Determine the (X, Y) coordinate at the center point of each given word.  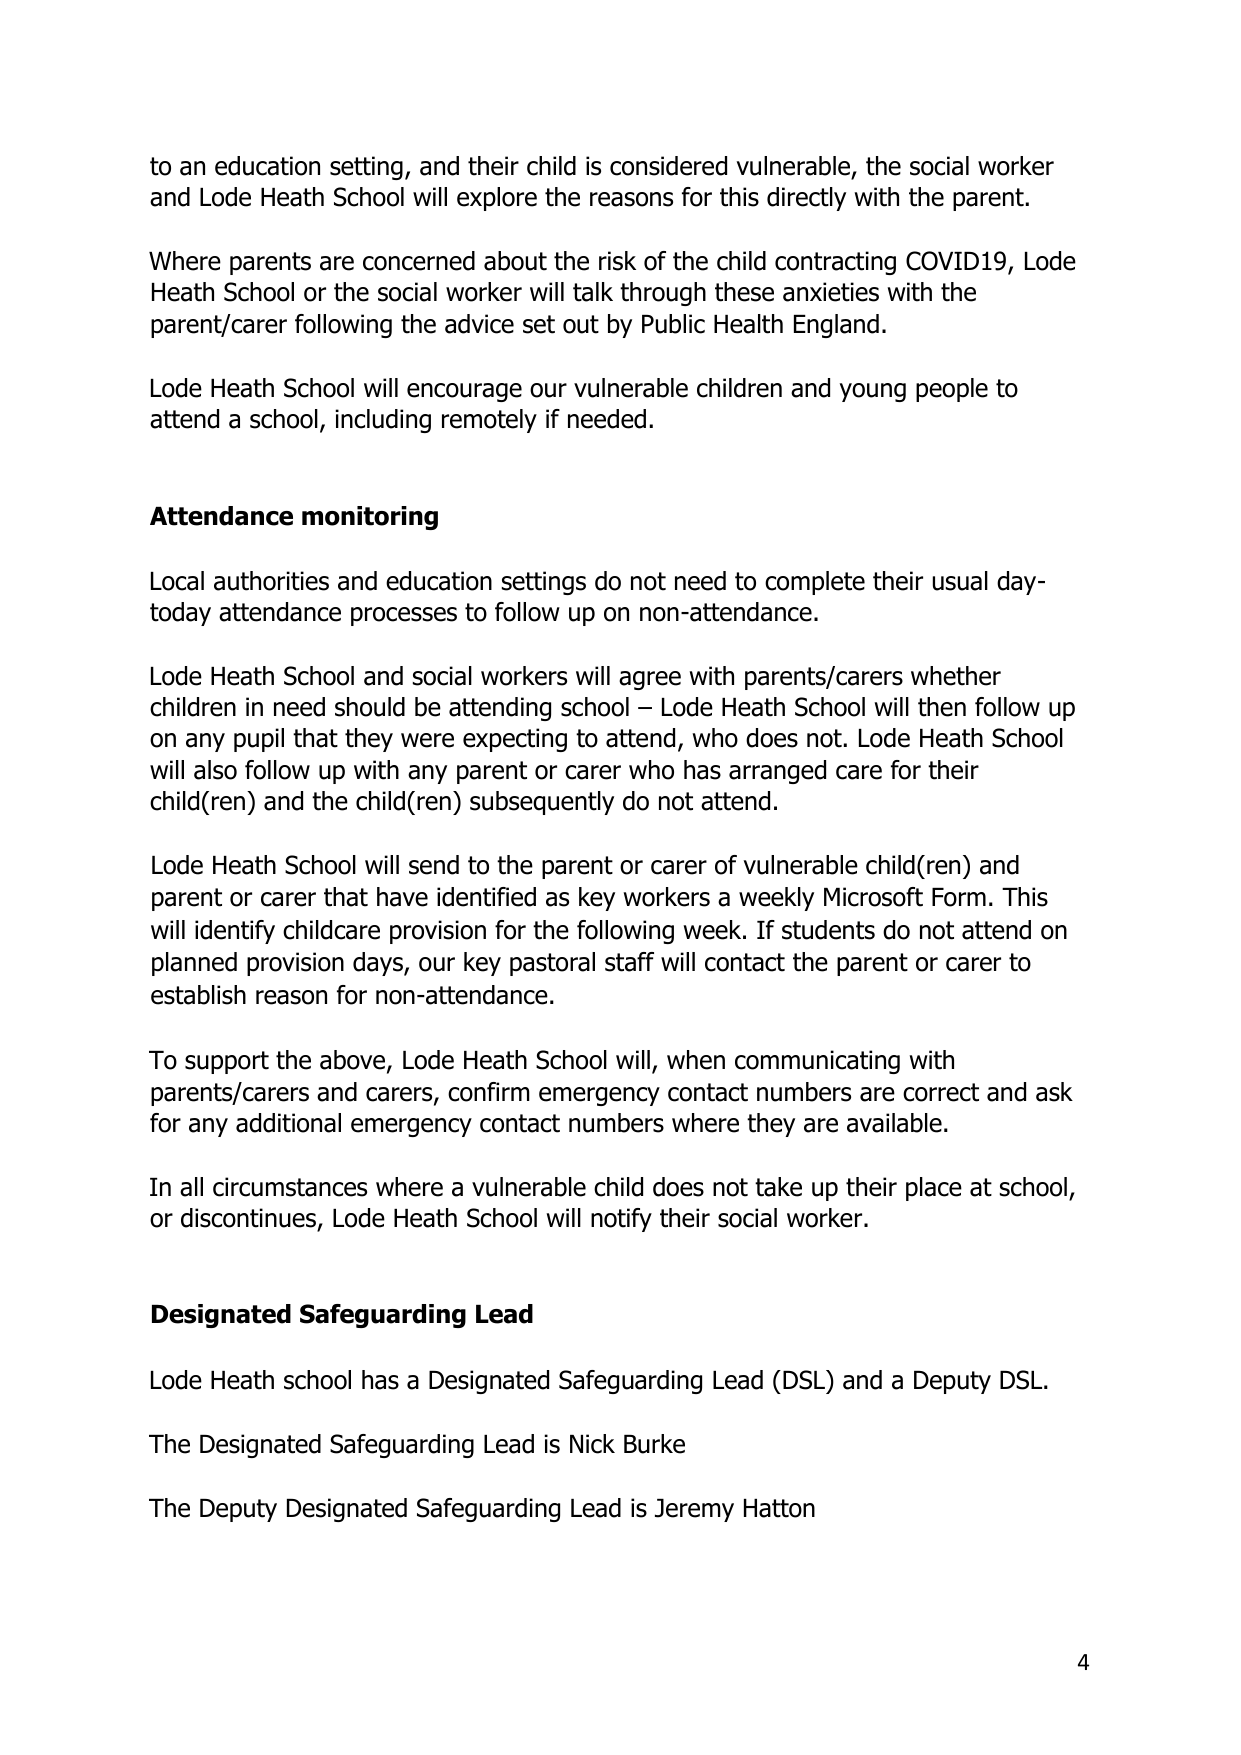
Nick (592, 1444)
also (215, 770)
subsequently (542, 803)
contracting (835, 263)
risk (617, 261)
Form (959, 897)
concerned (419, 261)
